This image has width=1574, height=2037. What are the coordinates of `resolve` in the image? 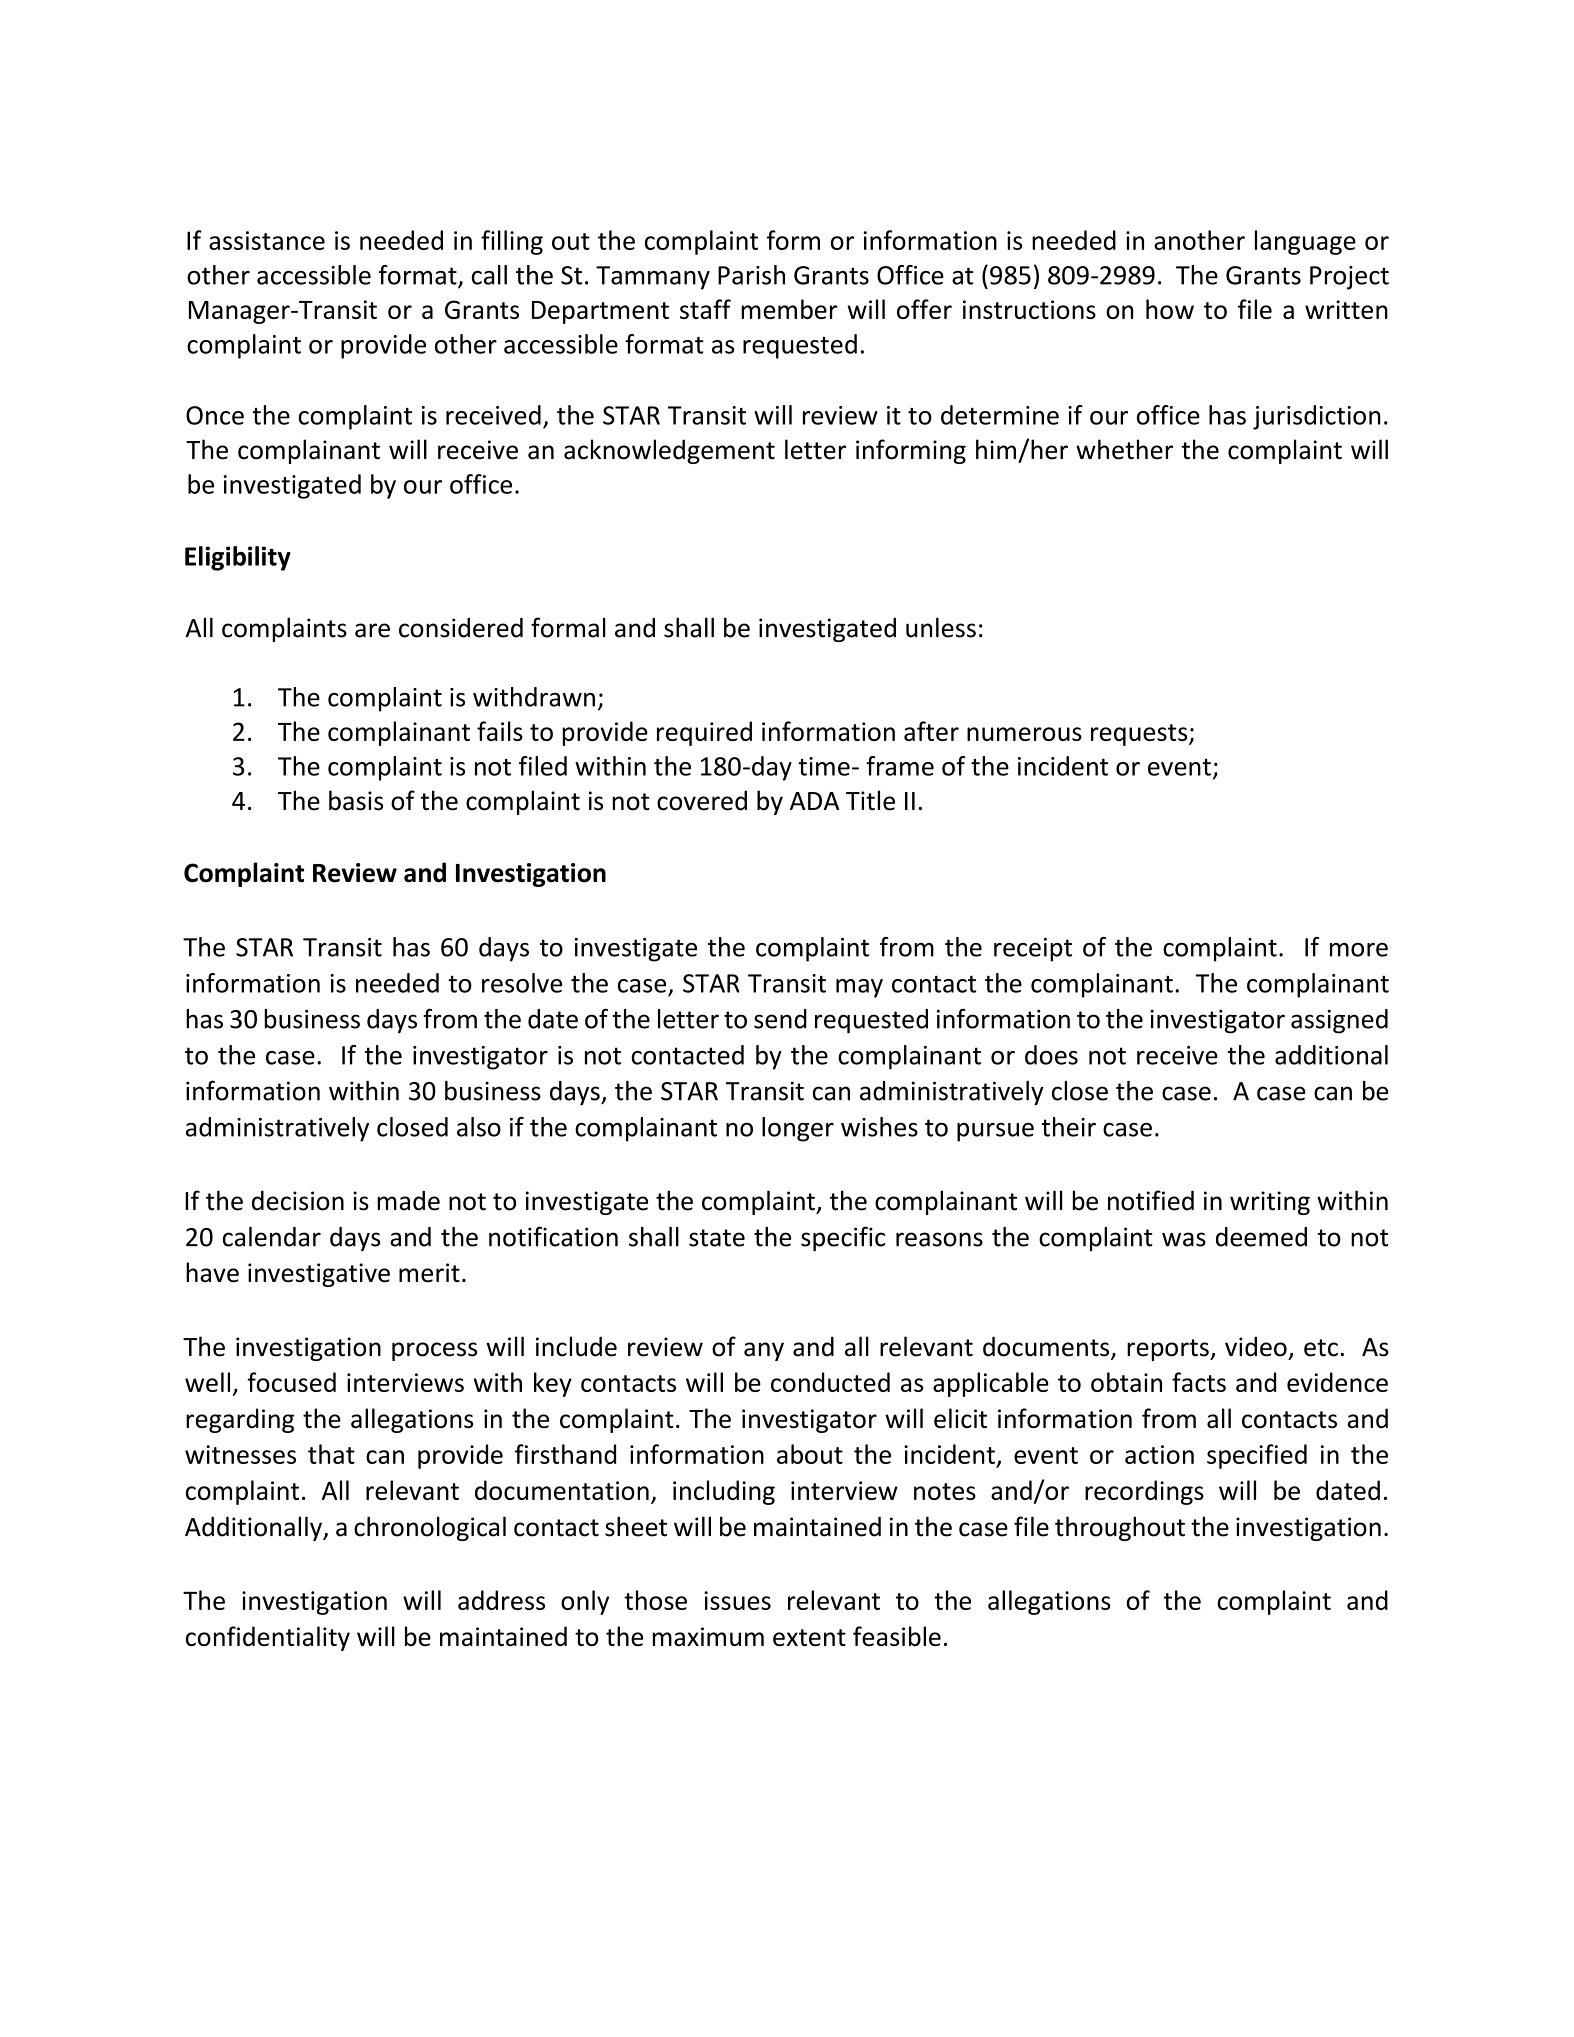 It's located at (522, 983).
